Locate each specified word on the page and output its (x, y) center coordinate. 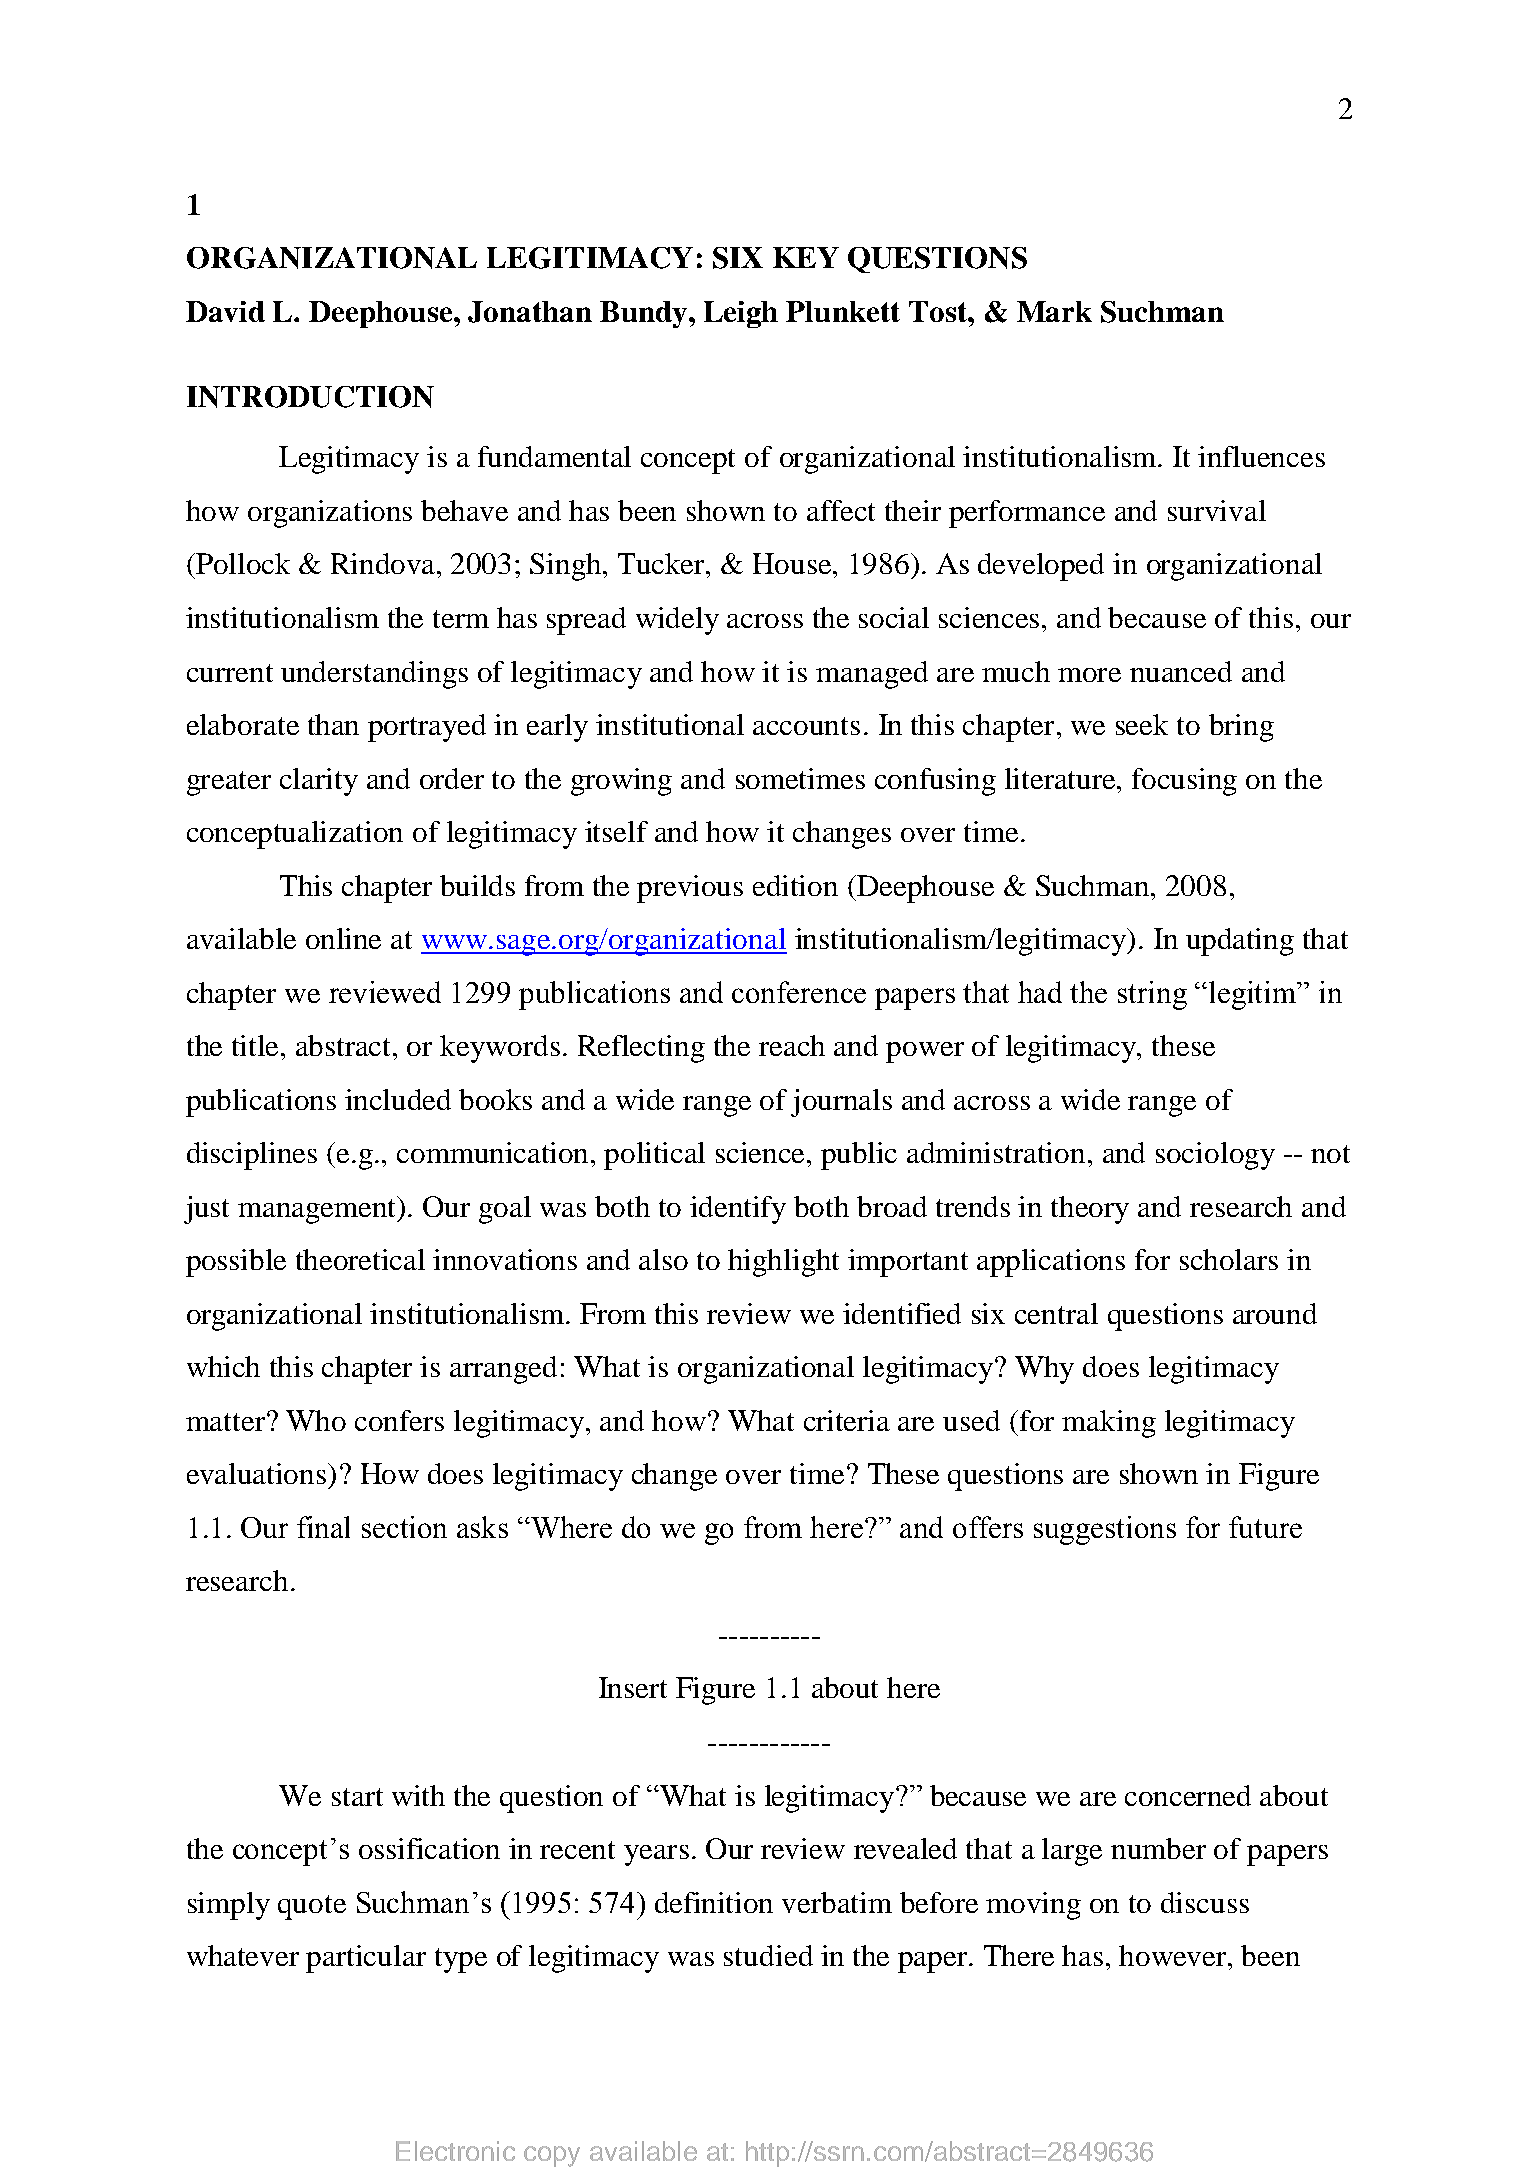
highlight (783, 1263)
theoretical (360, 1259)
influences (1261, 456)
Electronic (455, 2151)
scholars (1229, 1259)
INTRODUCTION (310, 397)
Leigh (741, 314)
